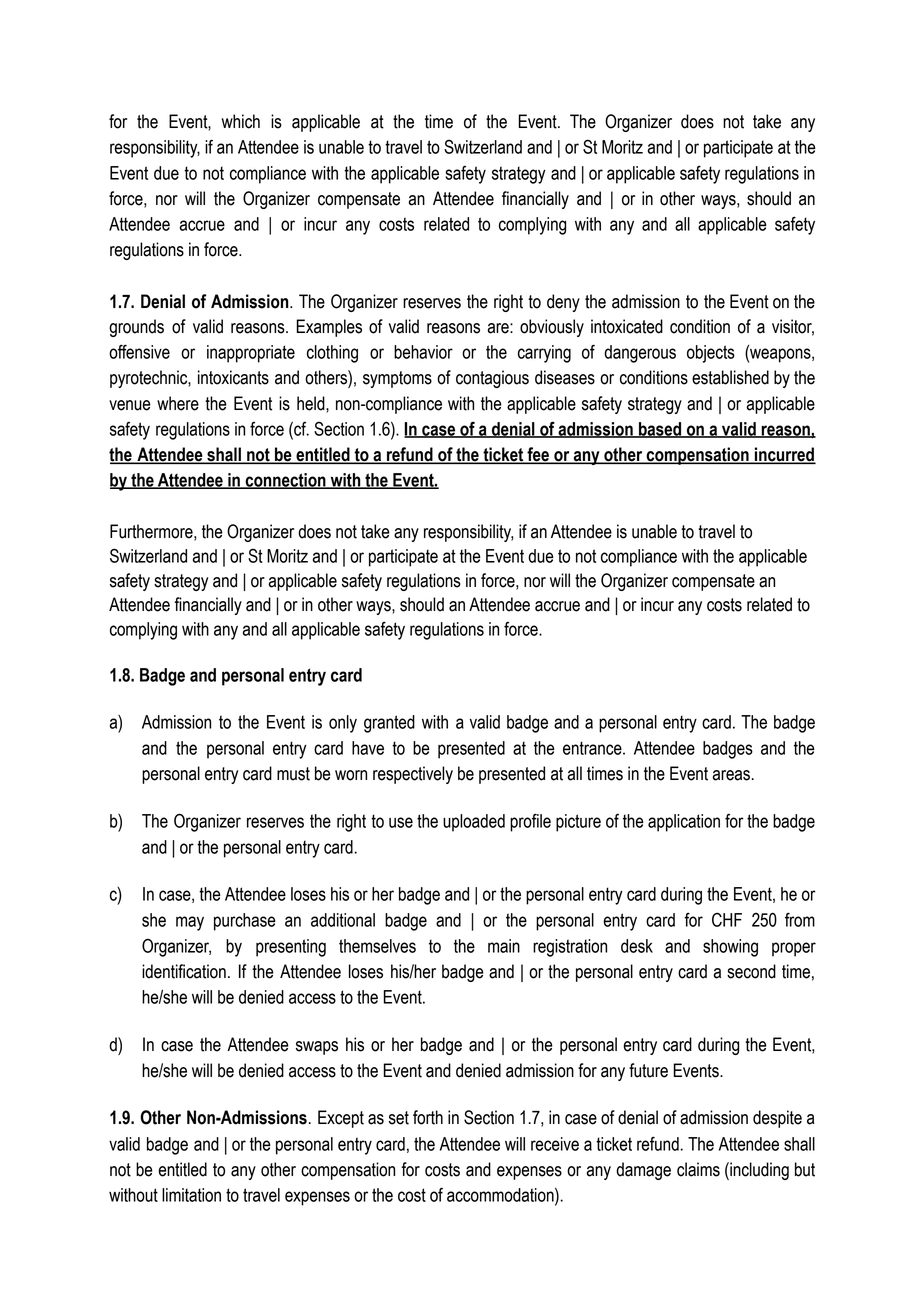 Image resolution: width=924 pixels, height=1307 pixels. I want to click on intoxicated, so click(627, 326).
